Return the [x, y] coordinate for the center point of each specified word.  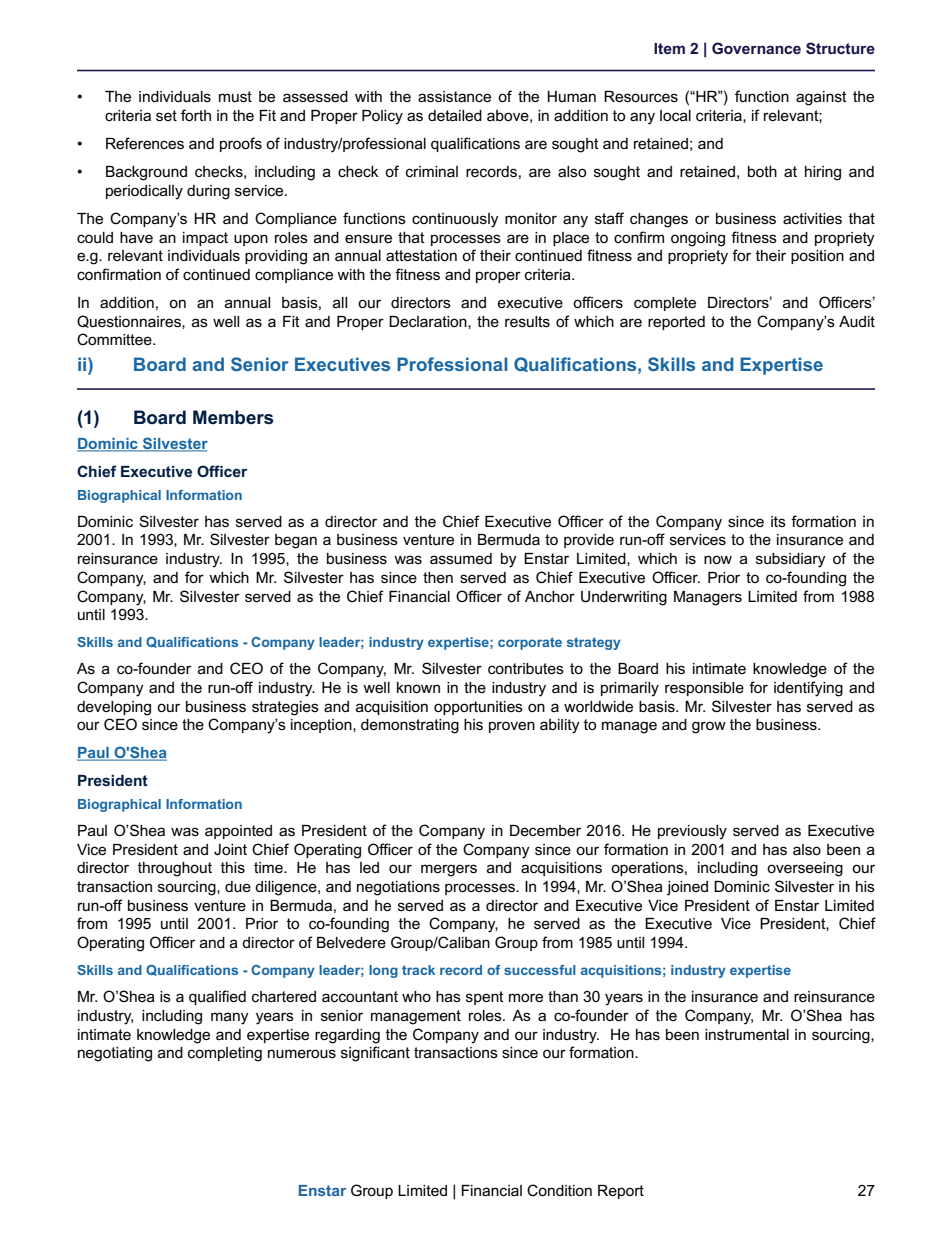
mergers [449, 870]
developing [114, 708]
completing [225, 1054]
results [527, 321]
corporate [530, 643]
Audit [857, 321]
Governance [756, 48]
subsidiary [791, 560]
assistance [454, 96]
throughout [175, 869]
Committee [115, 339]
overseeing [805, 869]
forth [196, 115]
